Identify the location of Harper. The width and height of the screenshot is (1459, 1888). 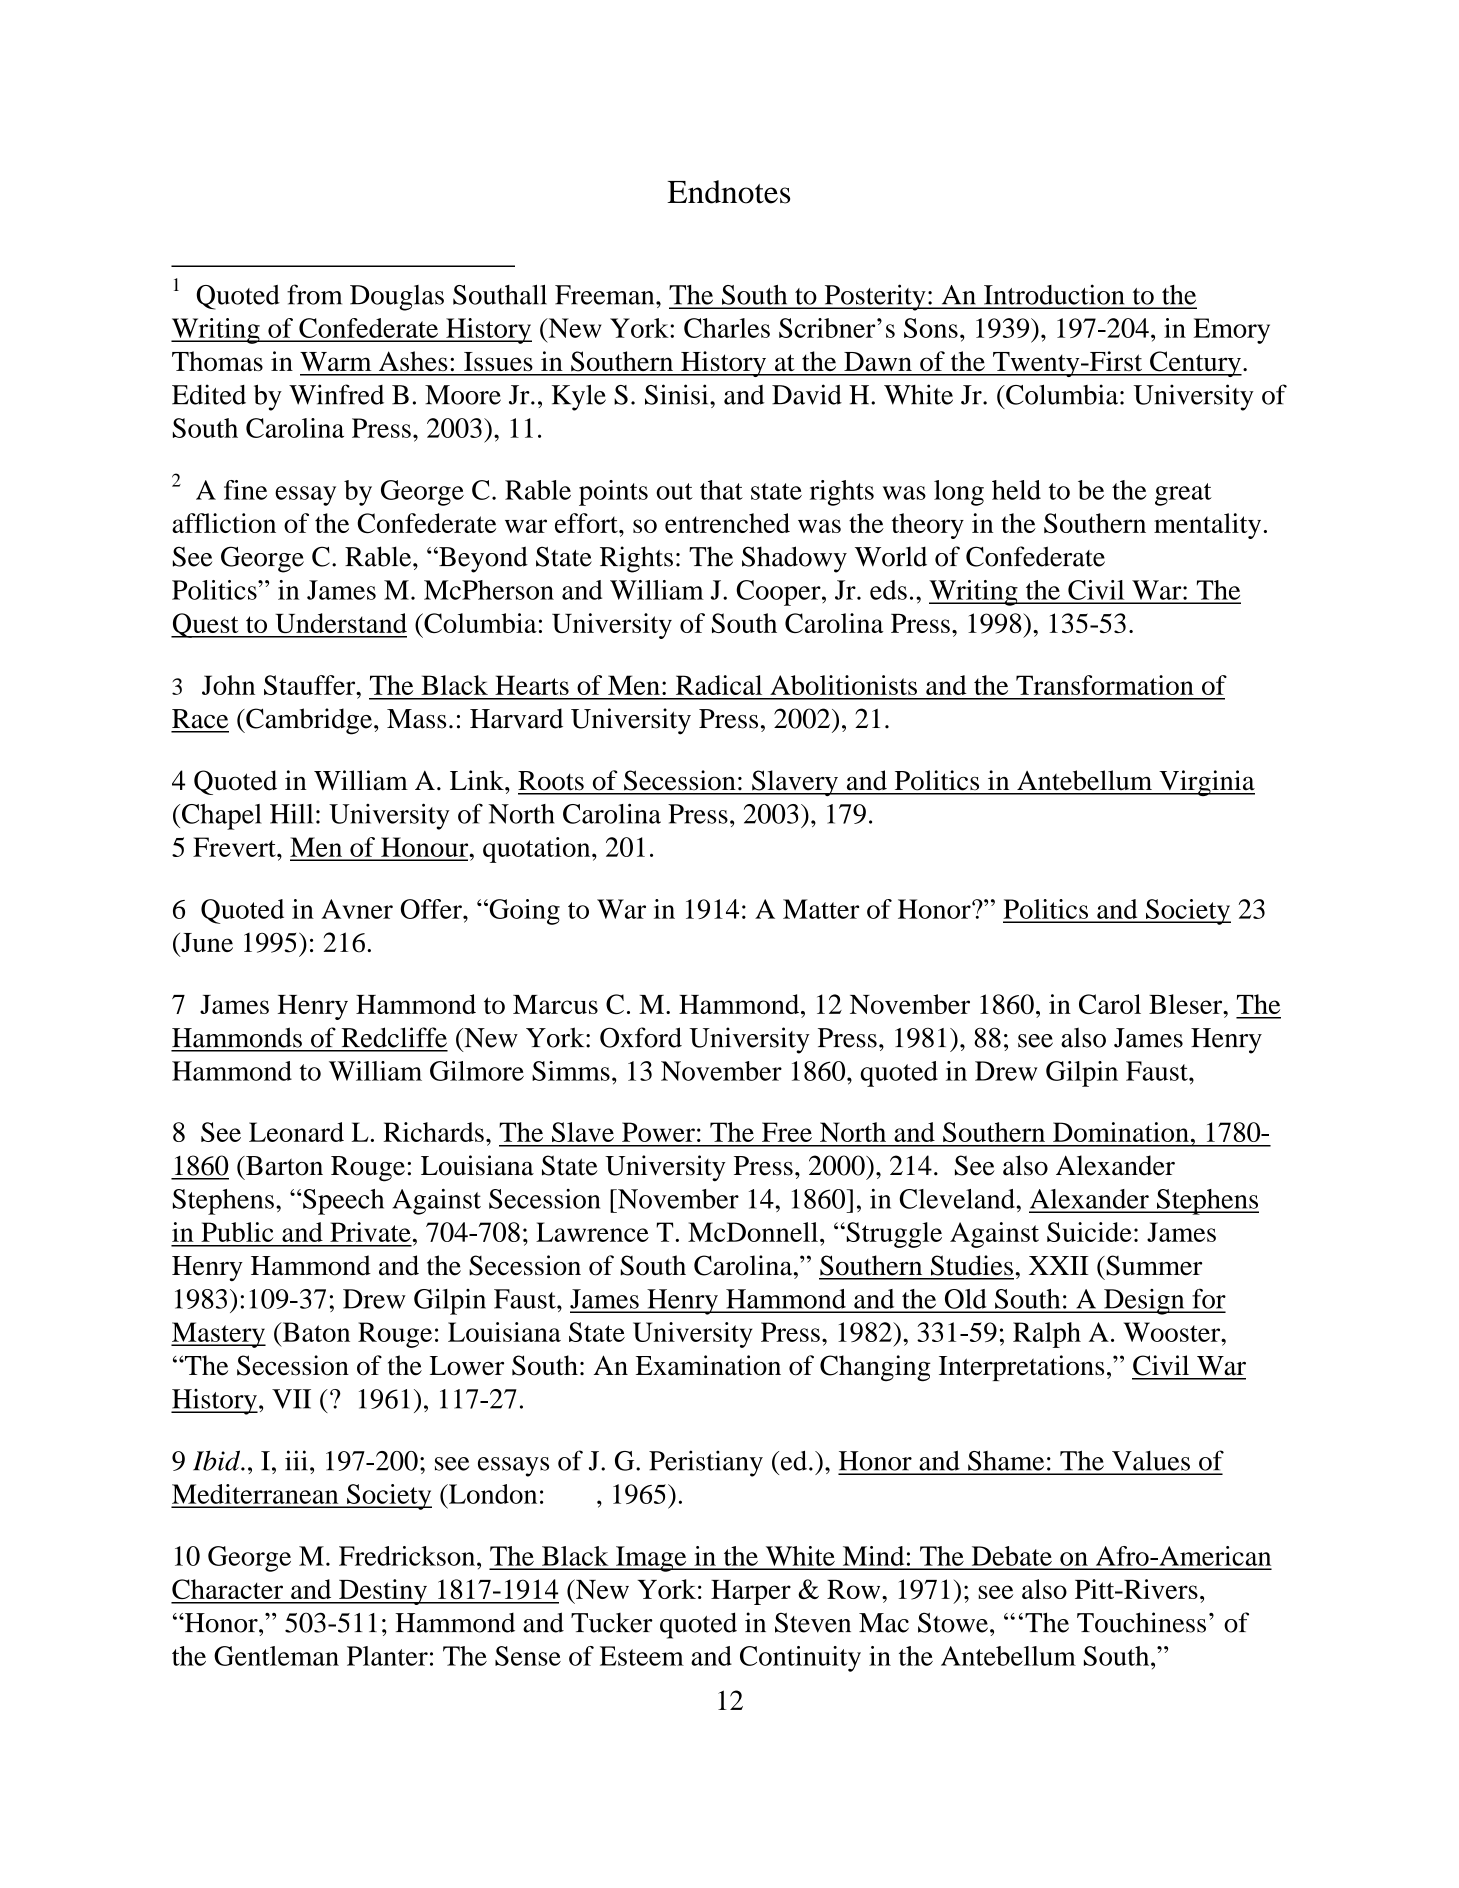
(751, 1592).
